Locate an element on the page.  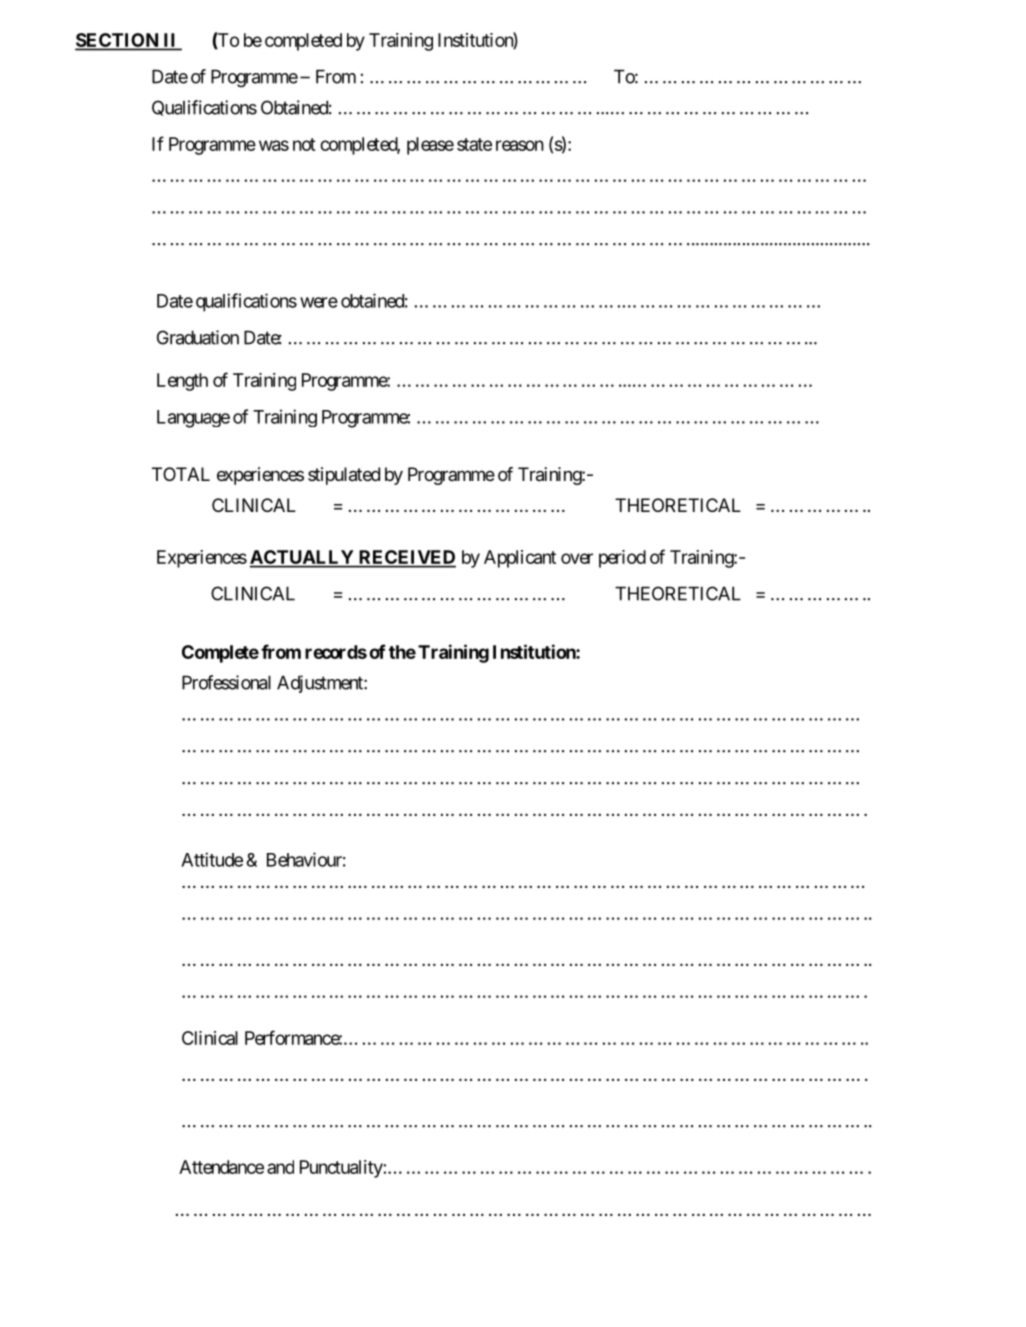
Graduation is located at coordinates (198, 337).
